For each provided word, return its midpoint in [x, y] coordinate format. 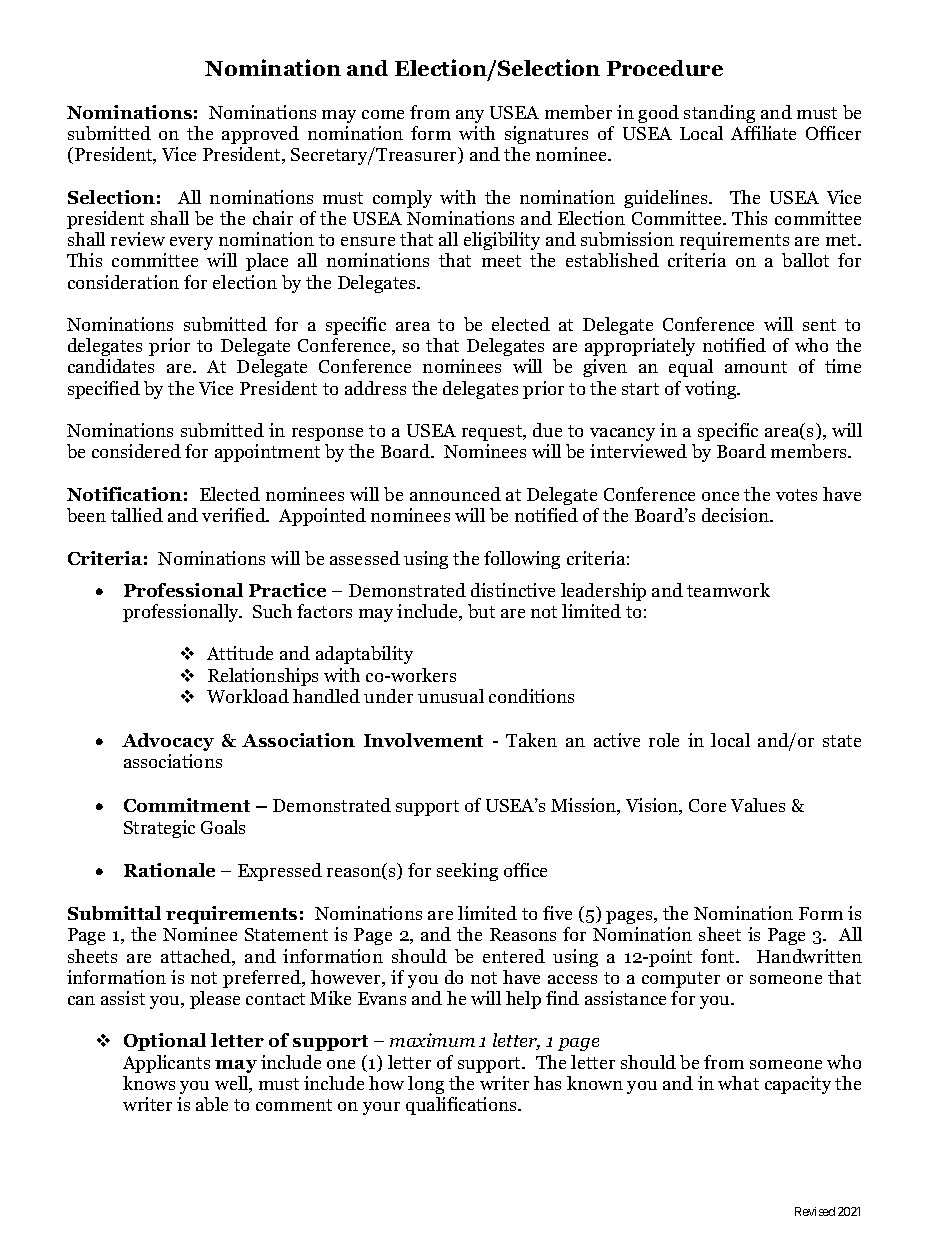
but [481, 611]
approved [260, 135]
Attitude [240, 653]
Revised [815, 1211]
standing [719, 114]
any [470, 116]
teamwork [728, 590]
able [212, 1104]
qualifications [462, 1106]
